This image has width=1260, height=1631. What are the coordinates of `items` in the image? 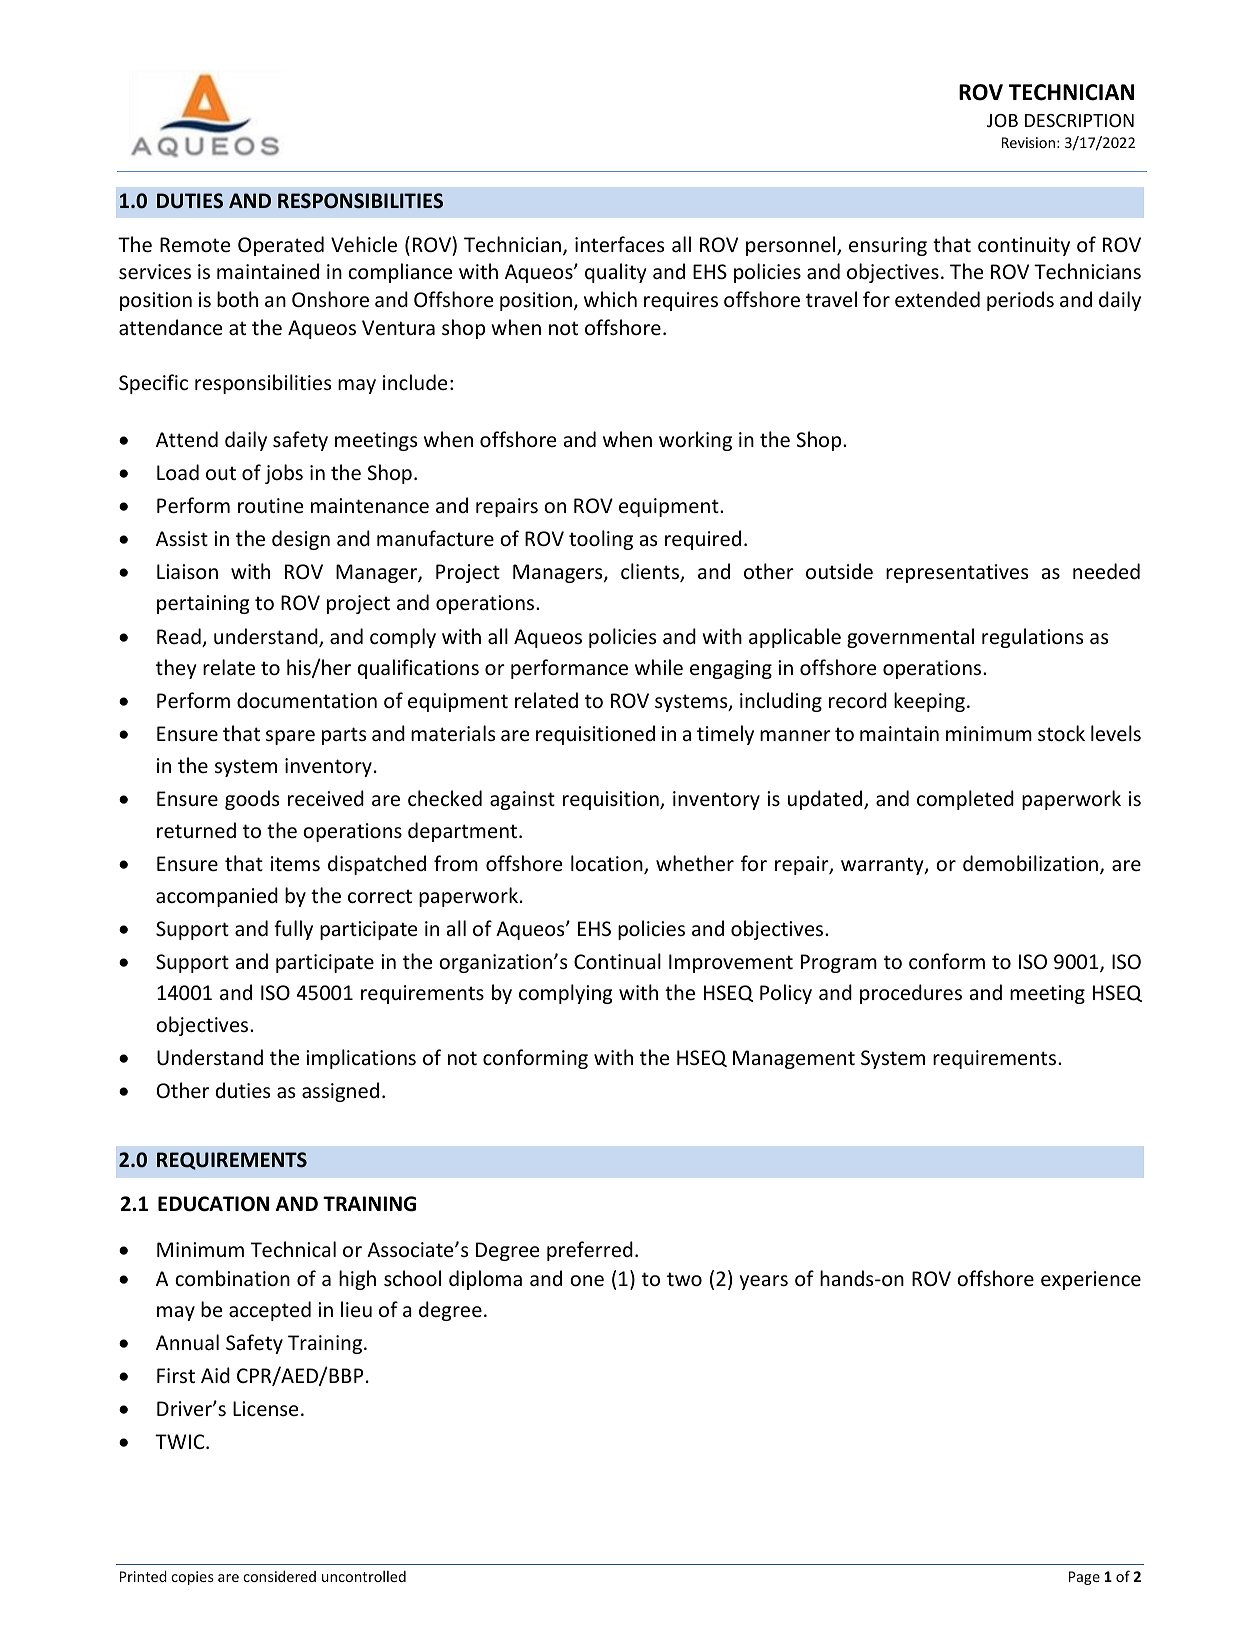 It's located at (295, 864).
